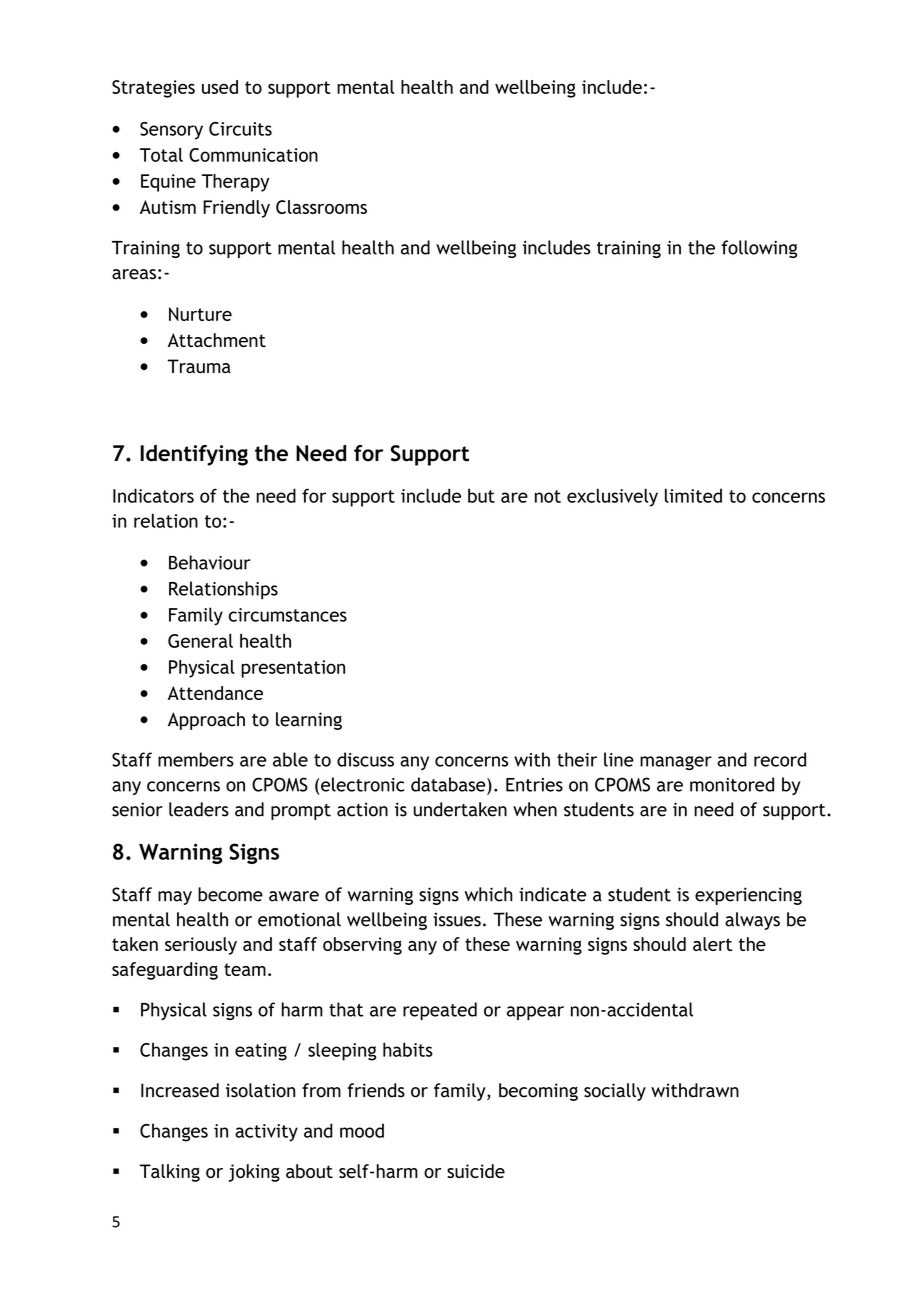  What do you see at coordinates (615, 1092) in the page?
I see `socially` at bounding box center [615, 1092].
